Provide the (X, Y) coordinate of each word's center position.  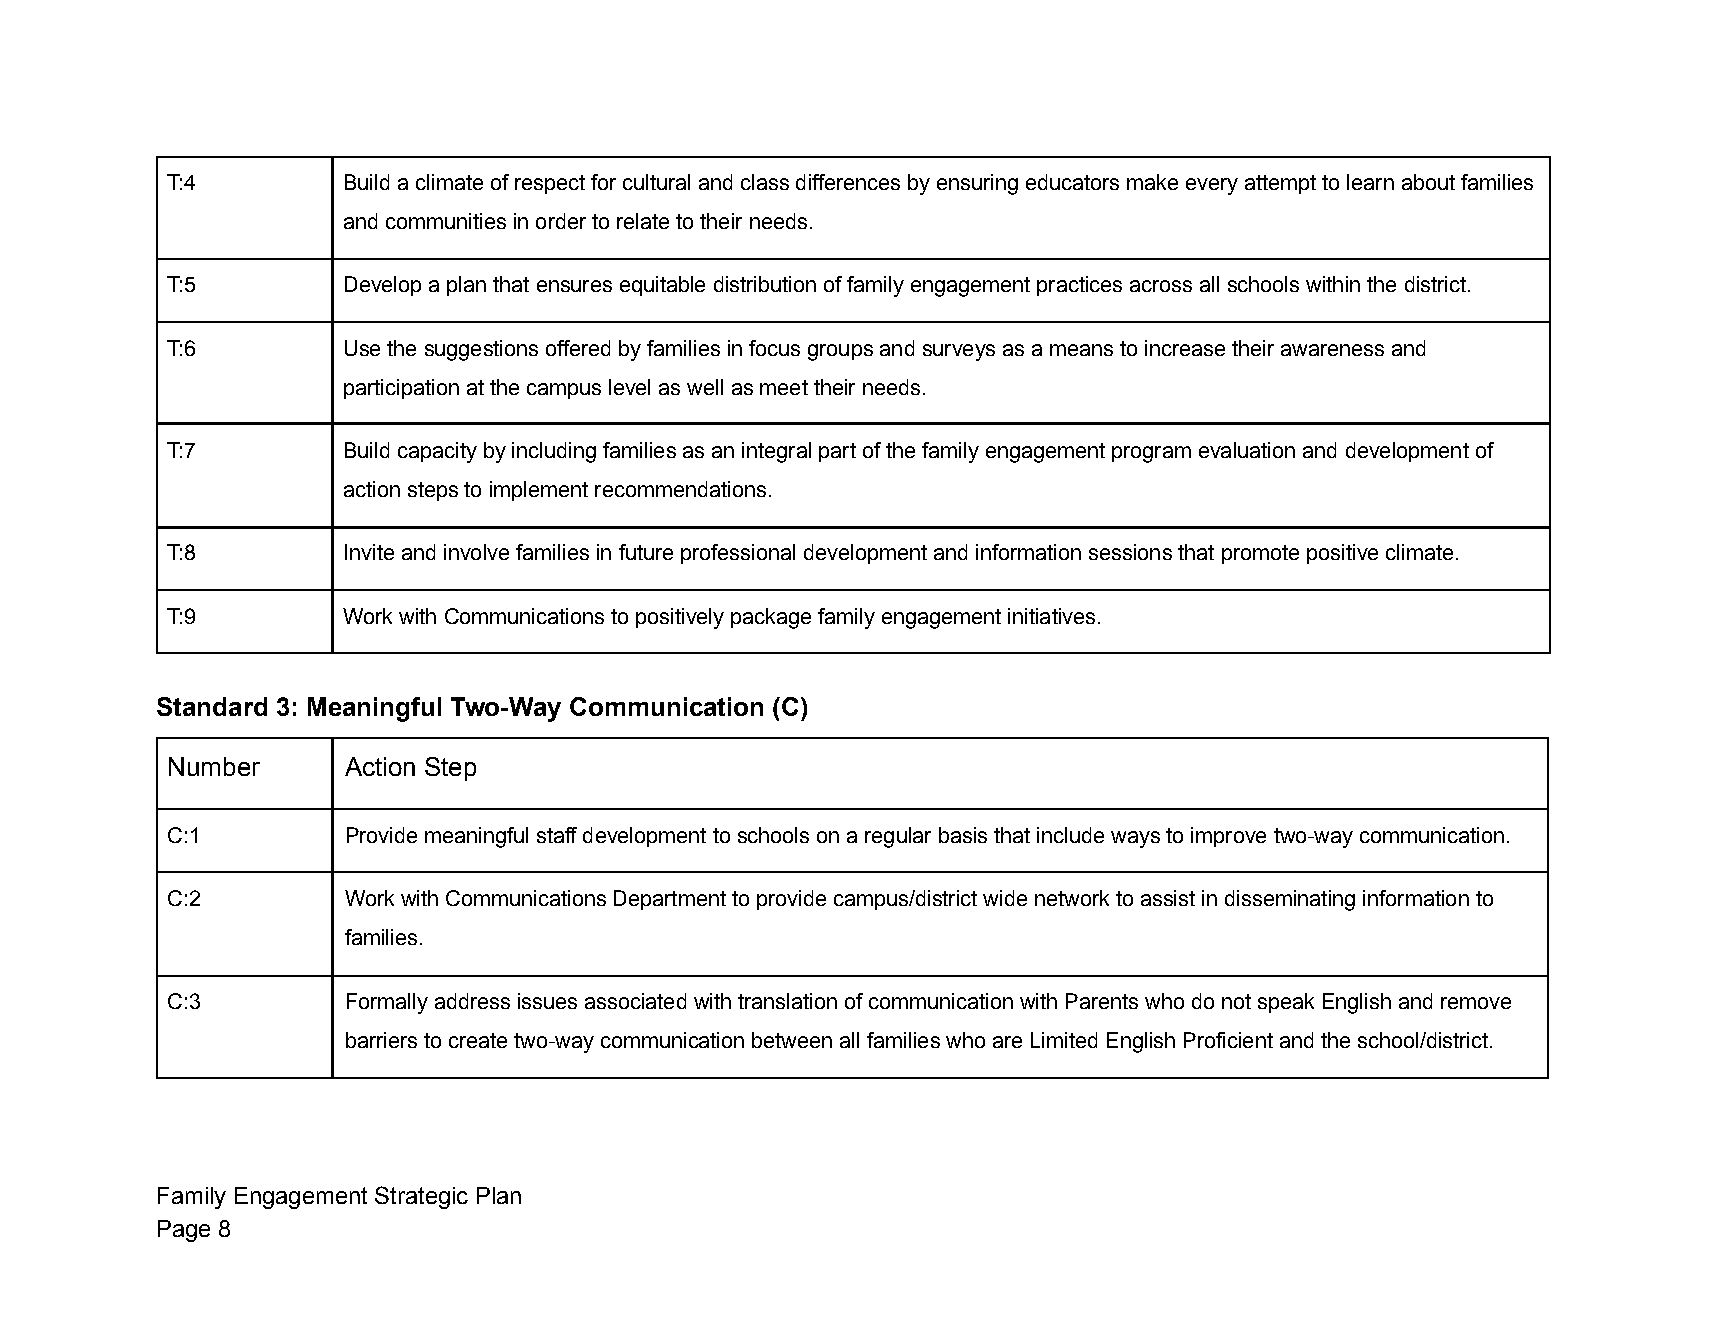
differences (848, 182)
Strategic (421, 1197)
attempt (1280, 184)
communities (446, 221)
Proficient (1228, 1040)
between (792, 1040)
